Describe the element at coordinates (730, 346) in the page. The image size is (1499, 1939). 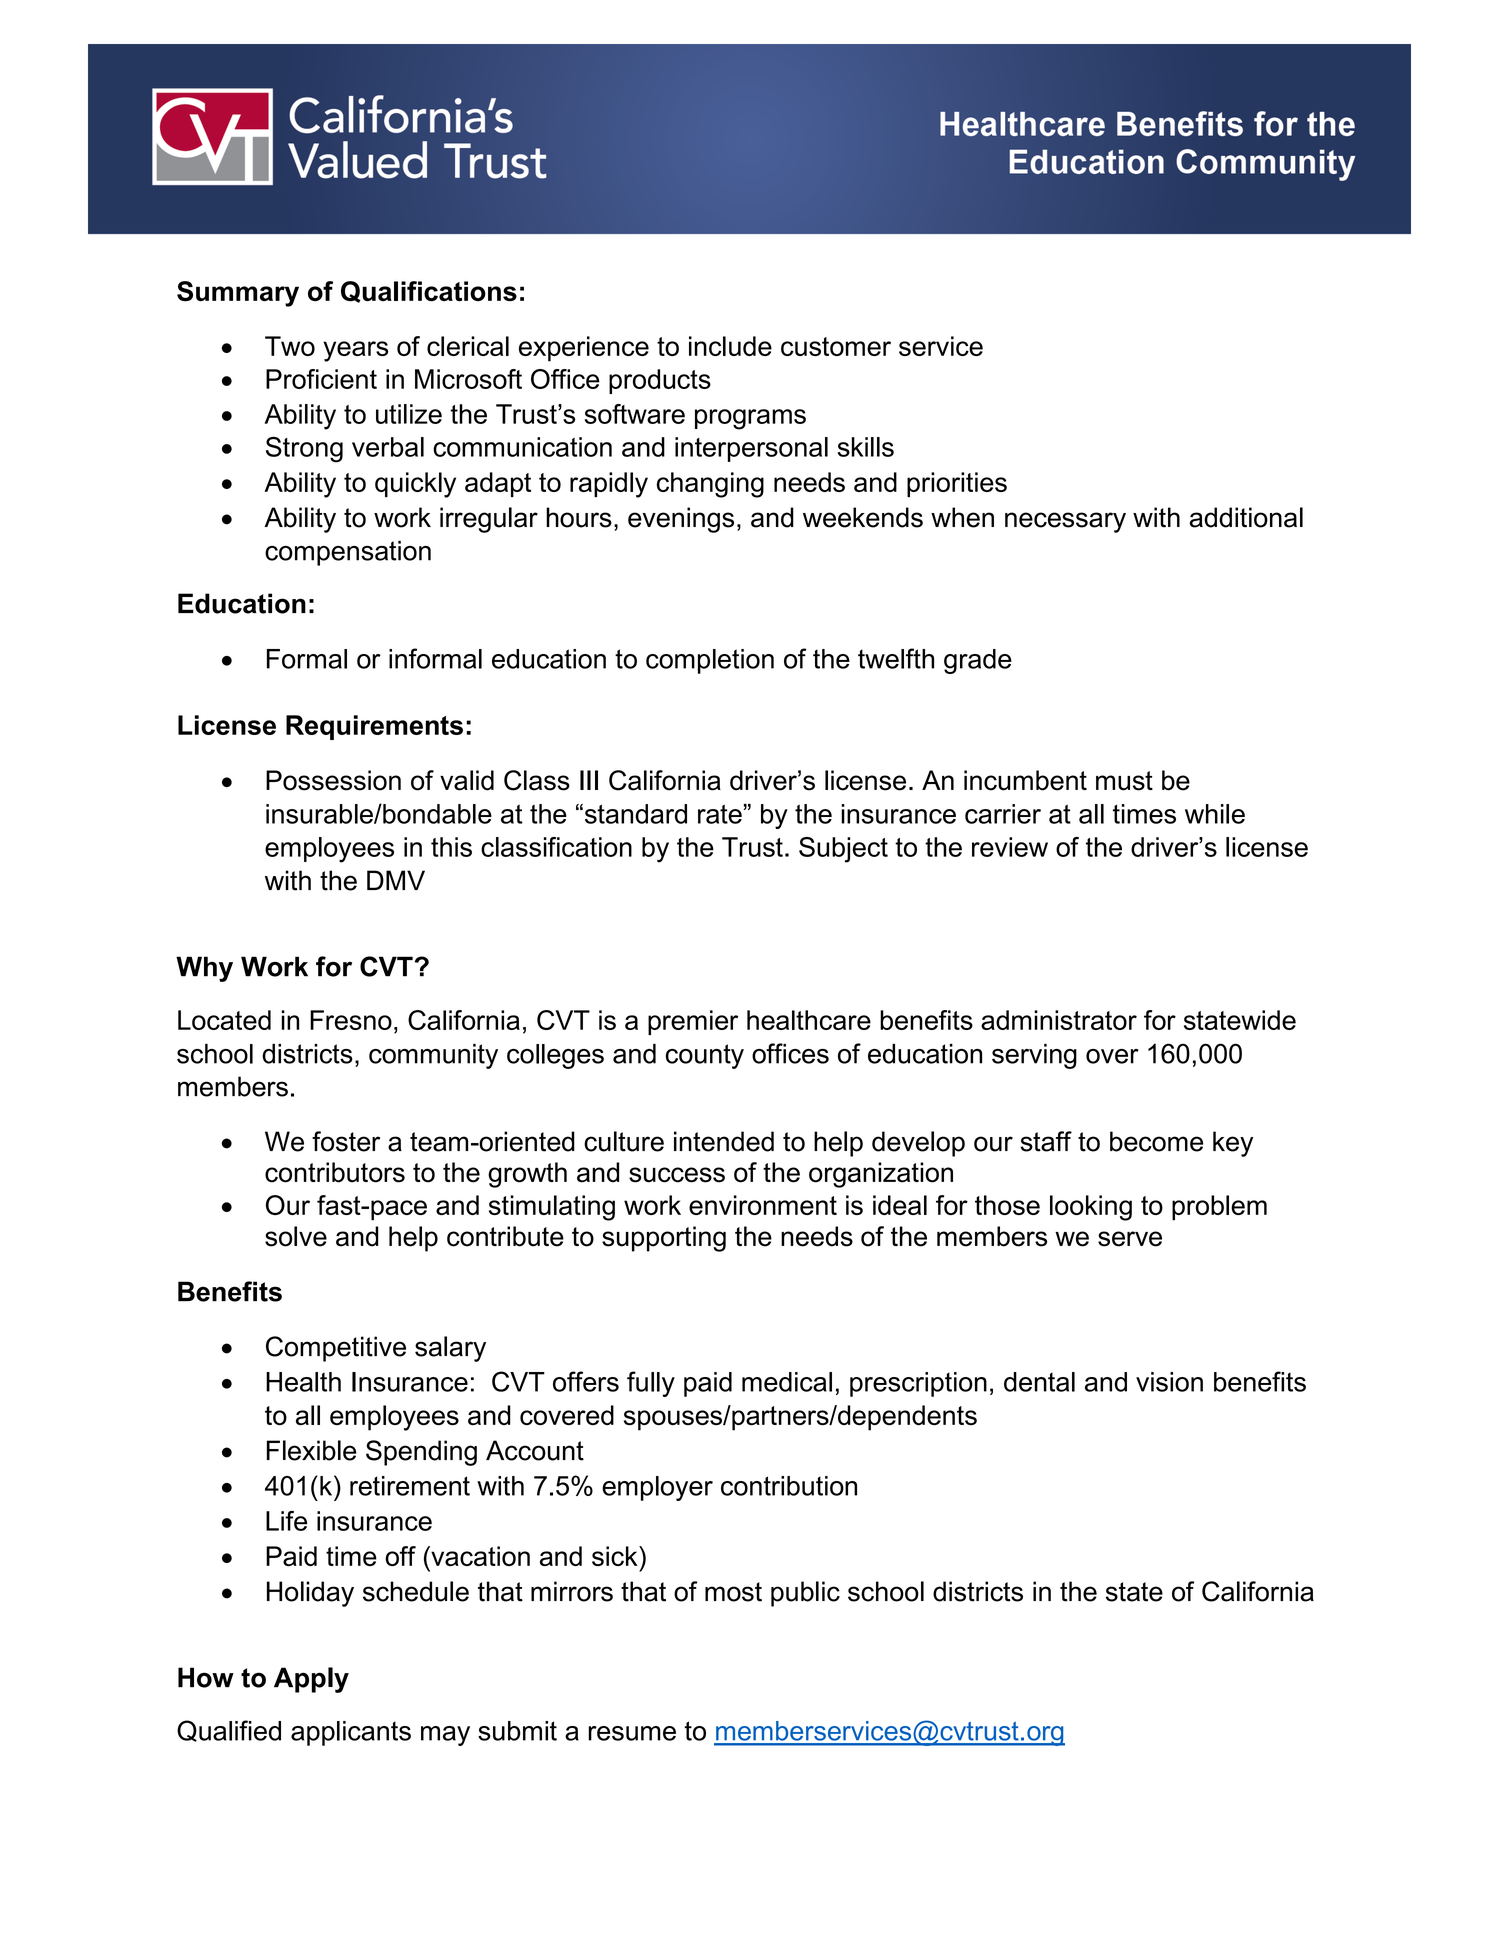
I see `include` at that location.
